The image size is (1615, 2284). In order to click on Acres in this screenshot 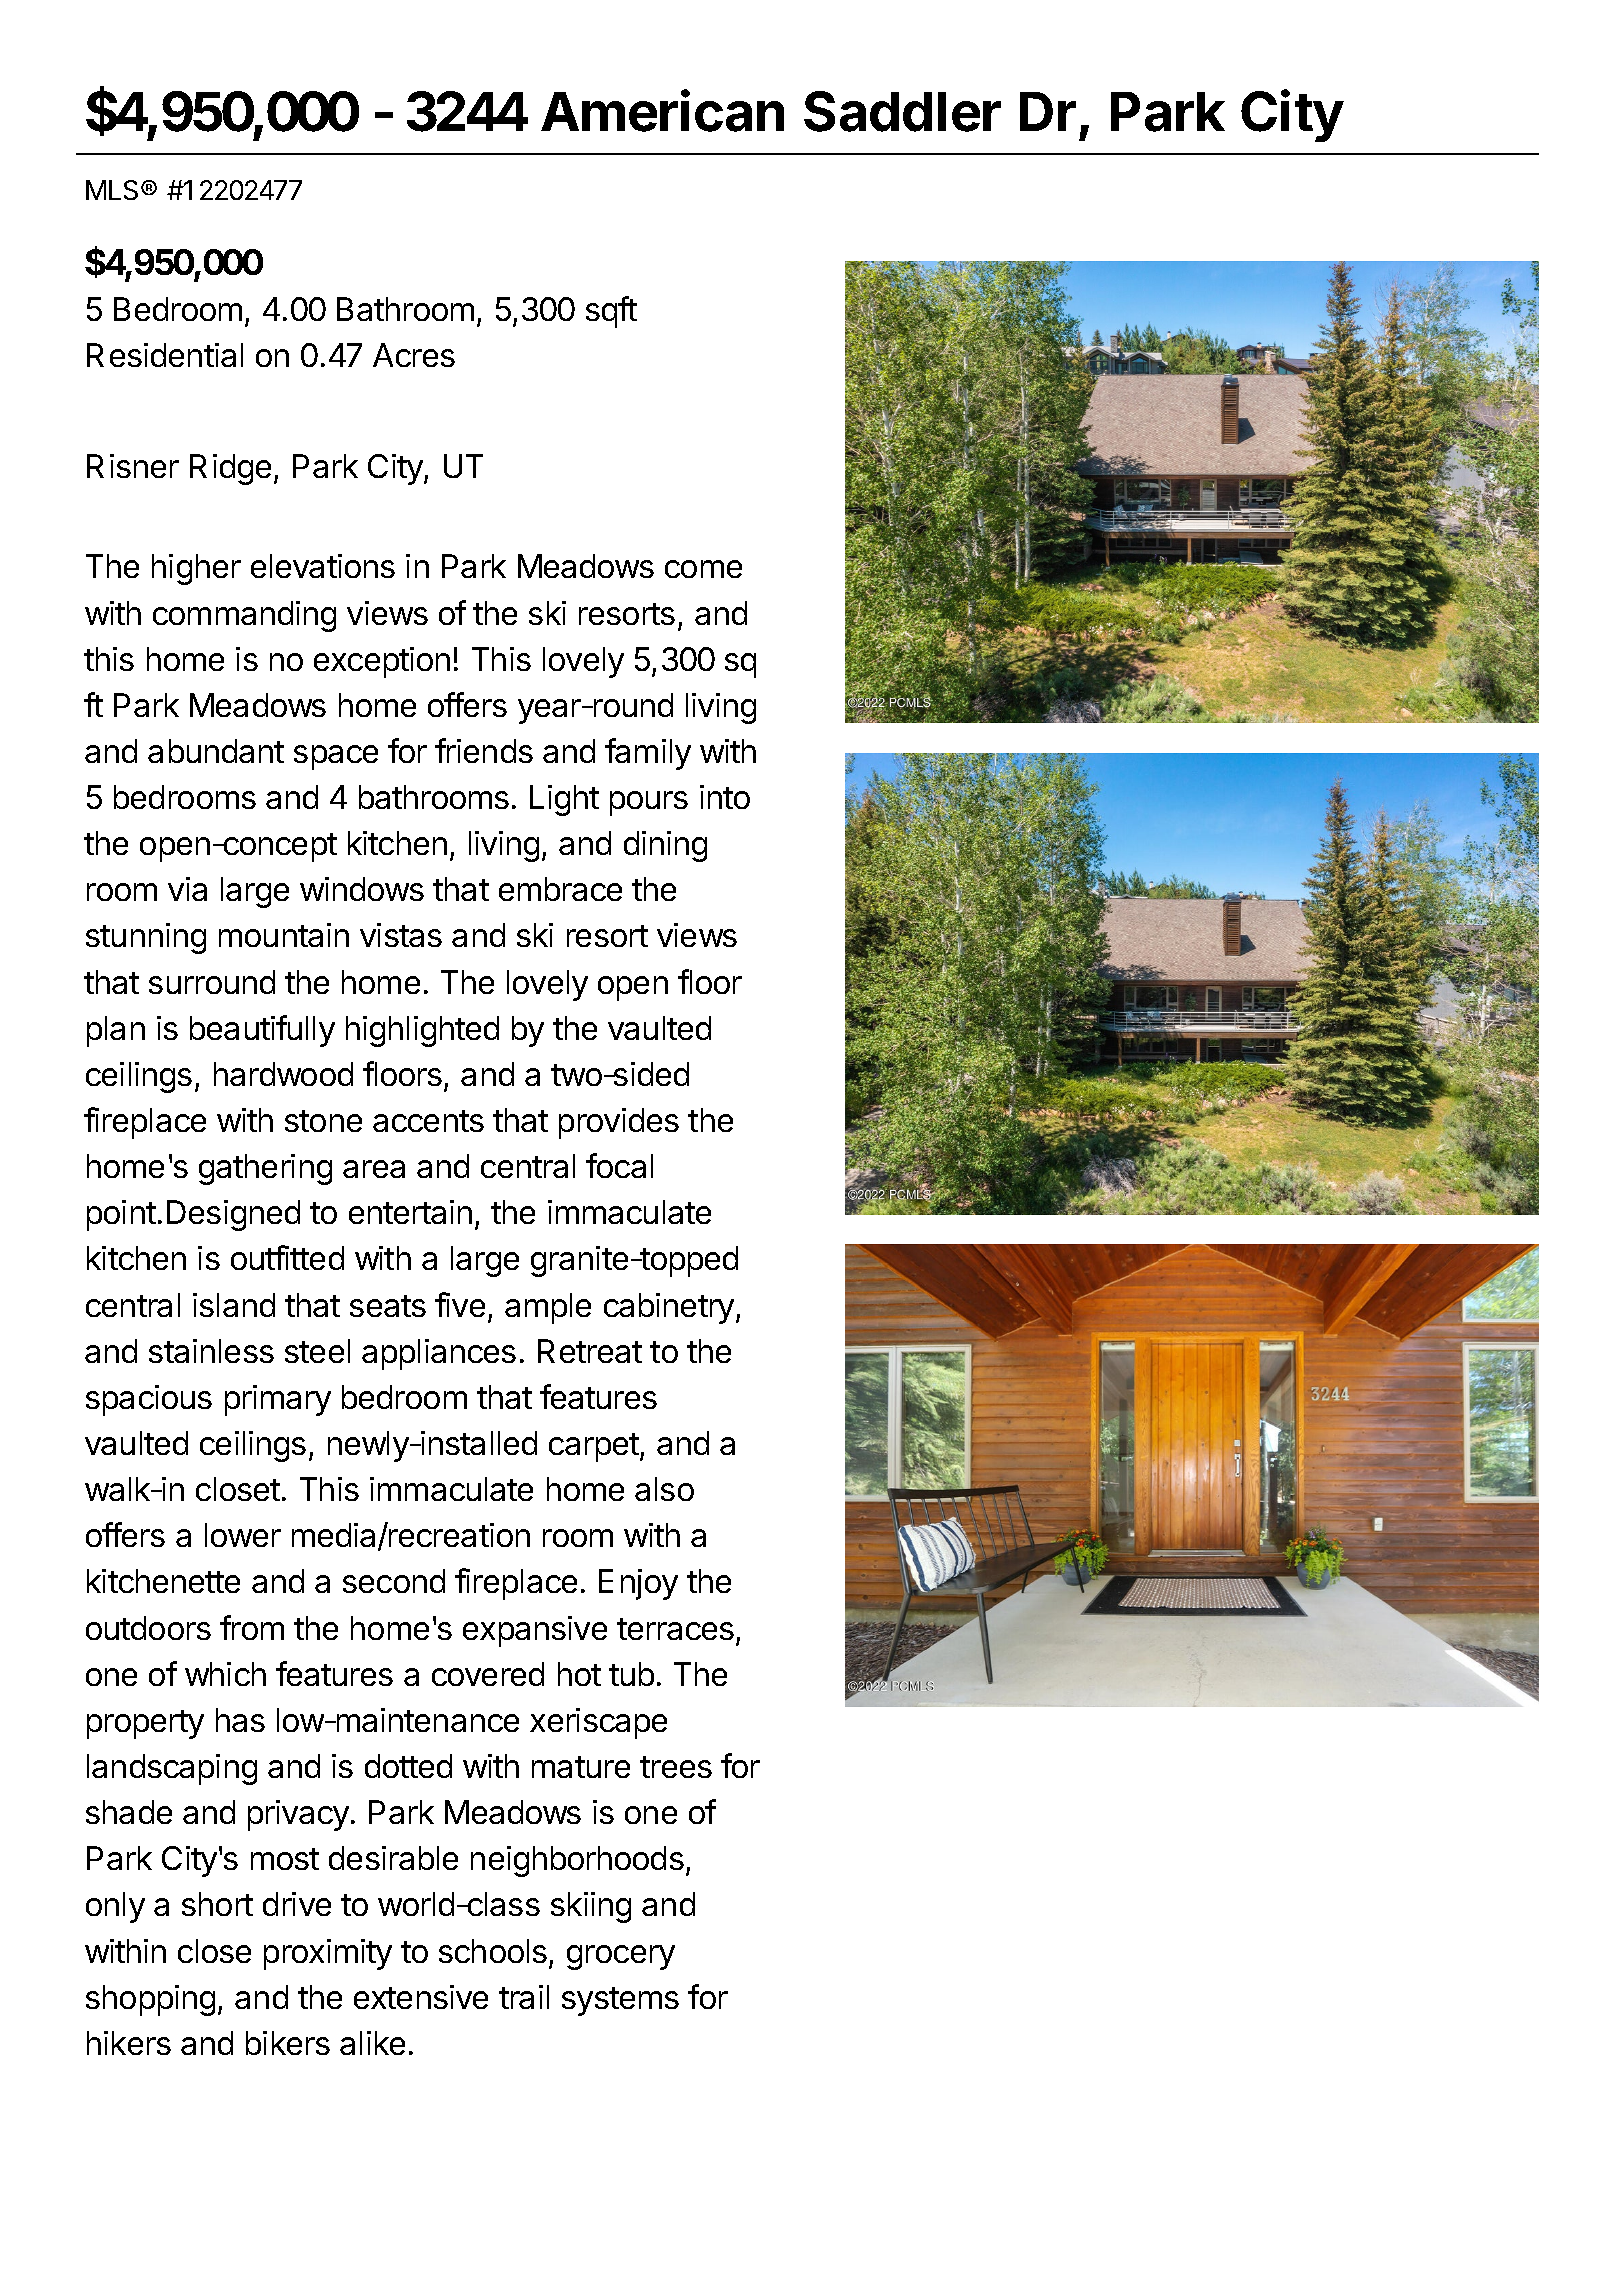, I will do `click(414, 355)`.
